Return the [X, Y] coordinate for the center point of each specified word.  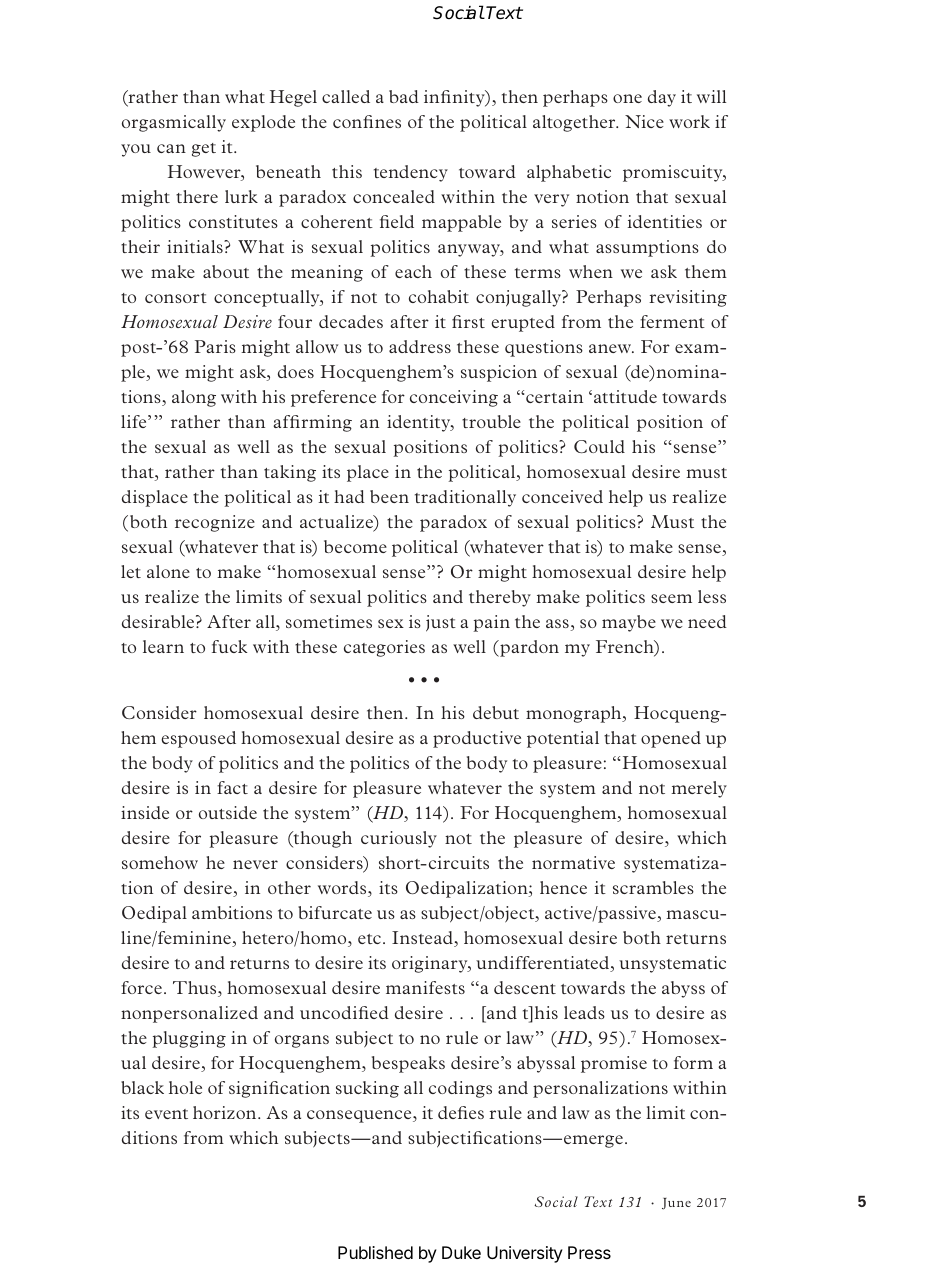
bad [404, 96]
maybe [629, 623]
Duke [461, 1252]
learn [163, 646]
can [171, 148]
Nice [644, 121]
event [166, 1114]
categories [384, 648]
